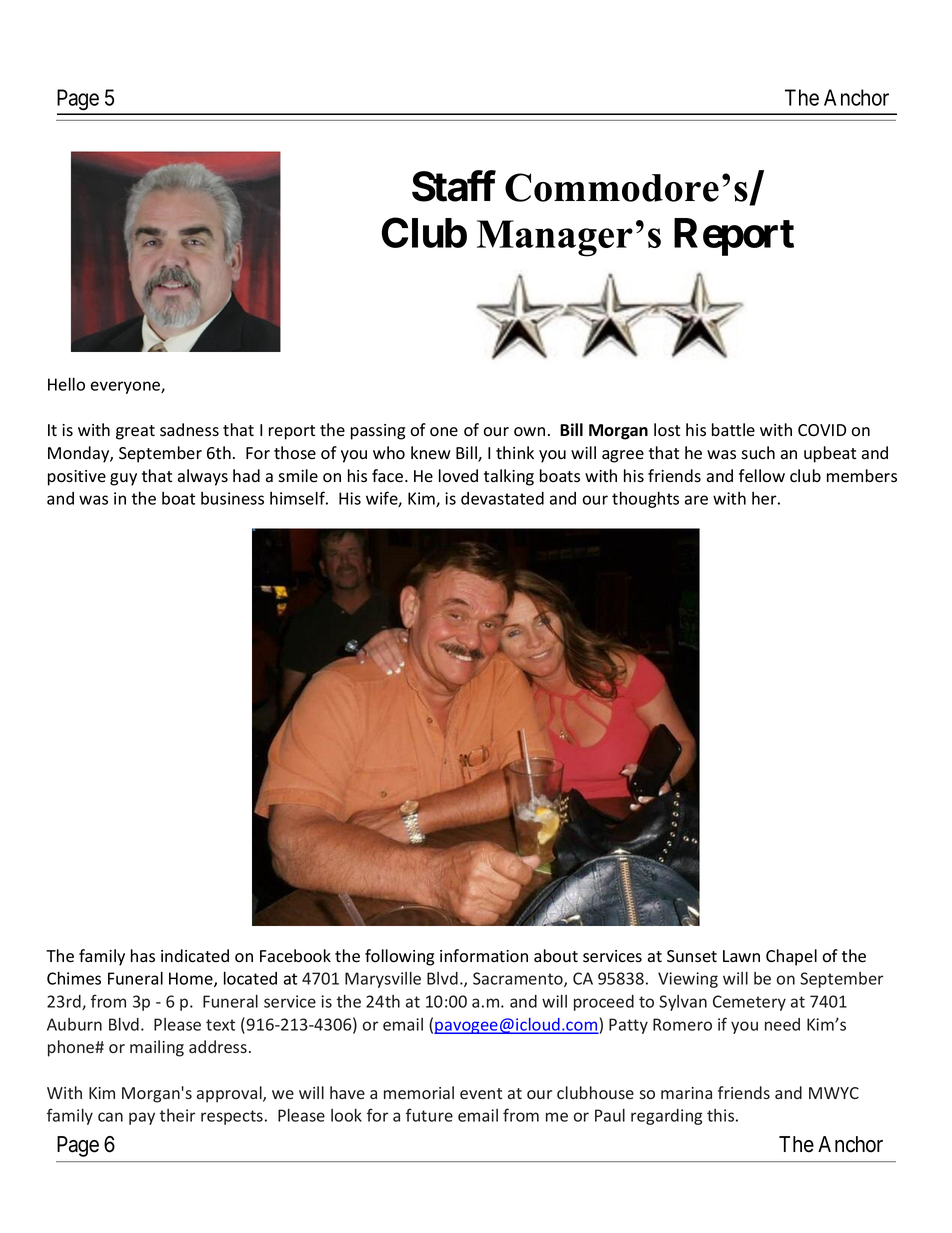 The height and width of the screenshot is (1233, 952). I want to click on event, so click(481, 1093).
